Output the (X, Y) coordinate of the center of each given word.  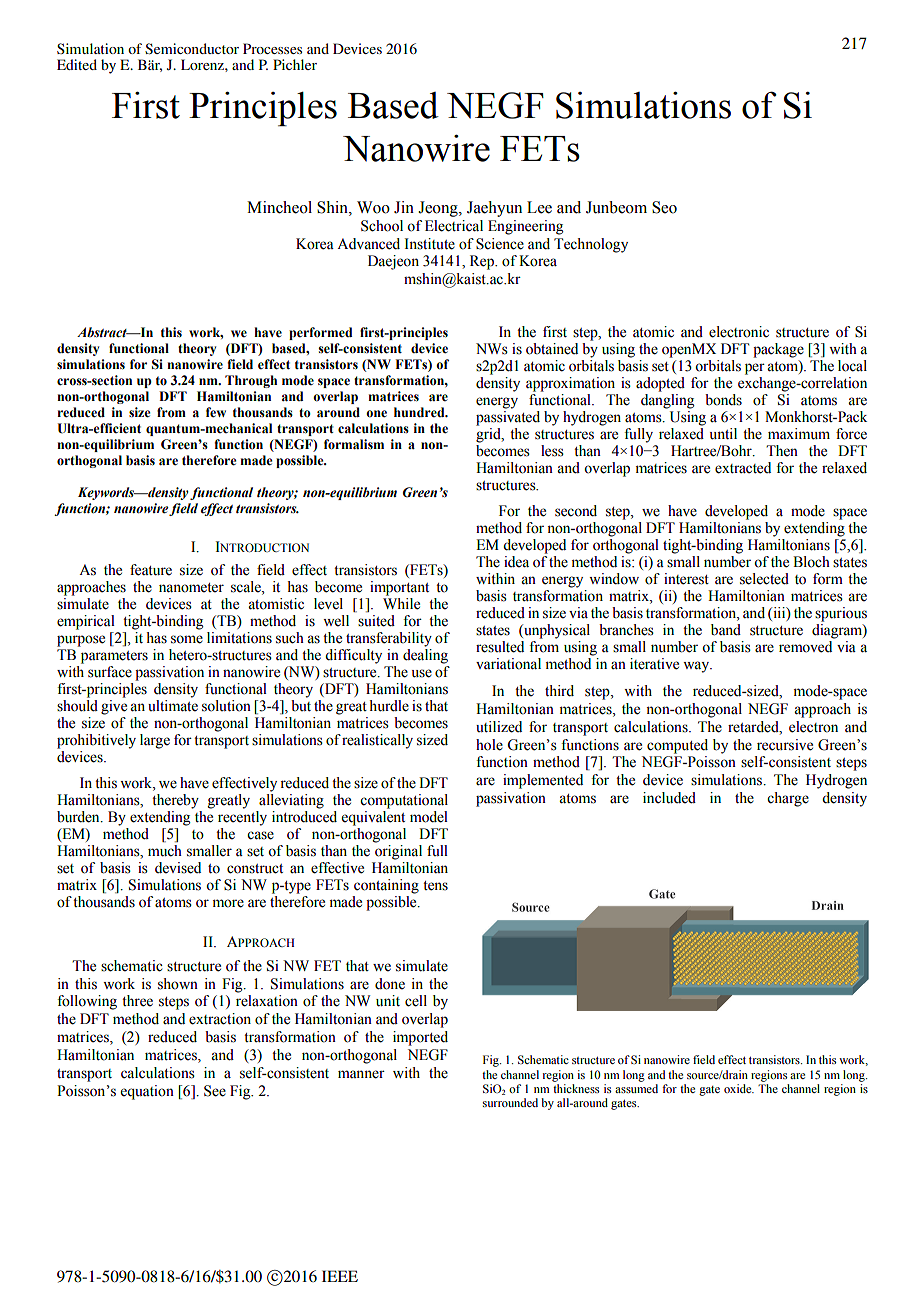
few (216, 412)
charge (788, 799)
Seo (664, 207)
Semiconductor (192, 48)
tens (435, 886)
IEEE (340, 1276)
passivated (508, 418)
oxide (739, 1088)
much (165, 851)
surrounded (510, 1102)
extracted (743, 468)
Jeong (439, 209)
